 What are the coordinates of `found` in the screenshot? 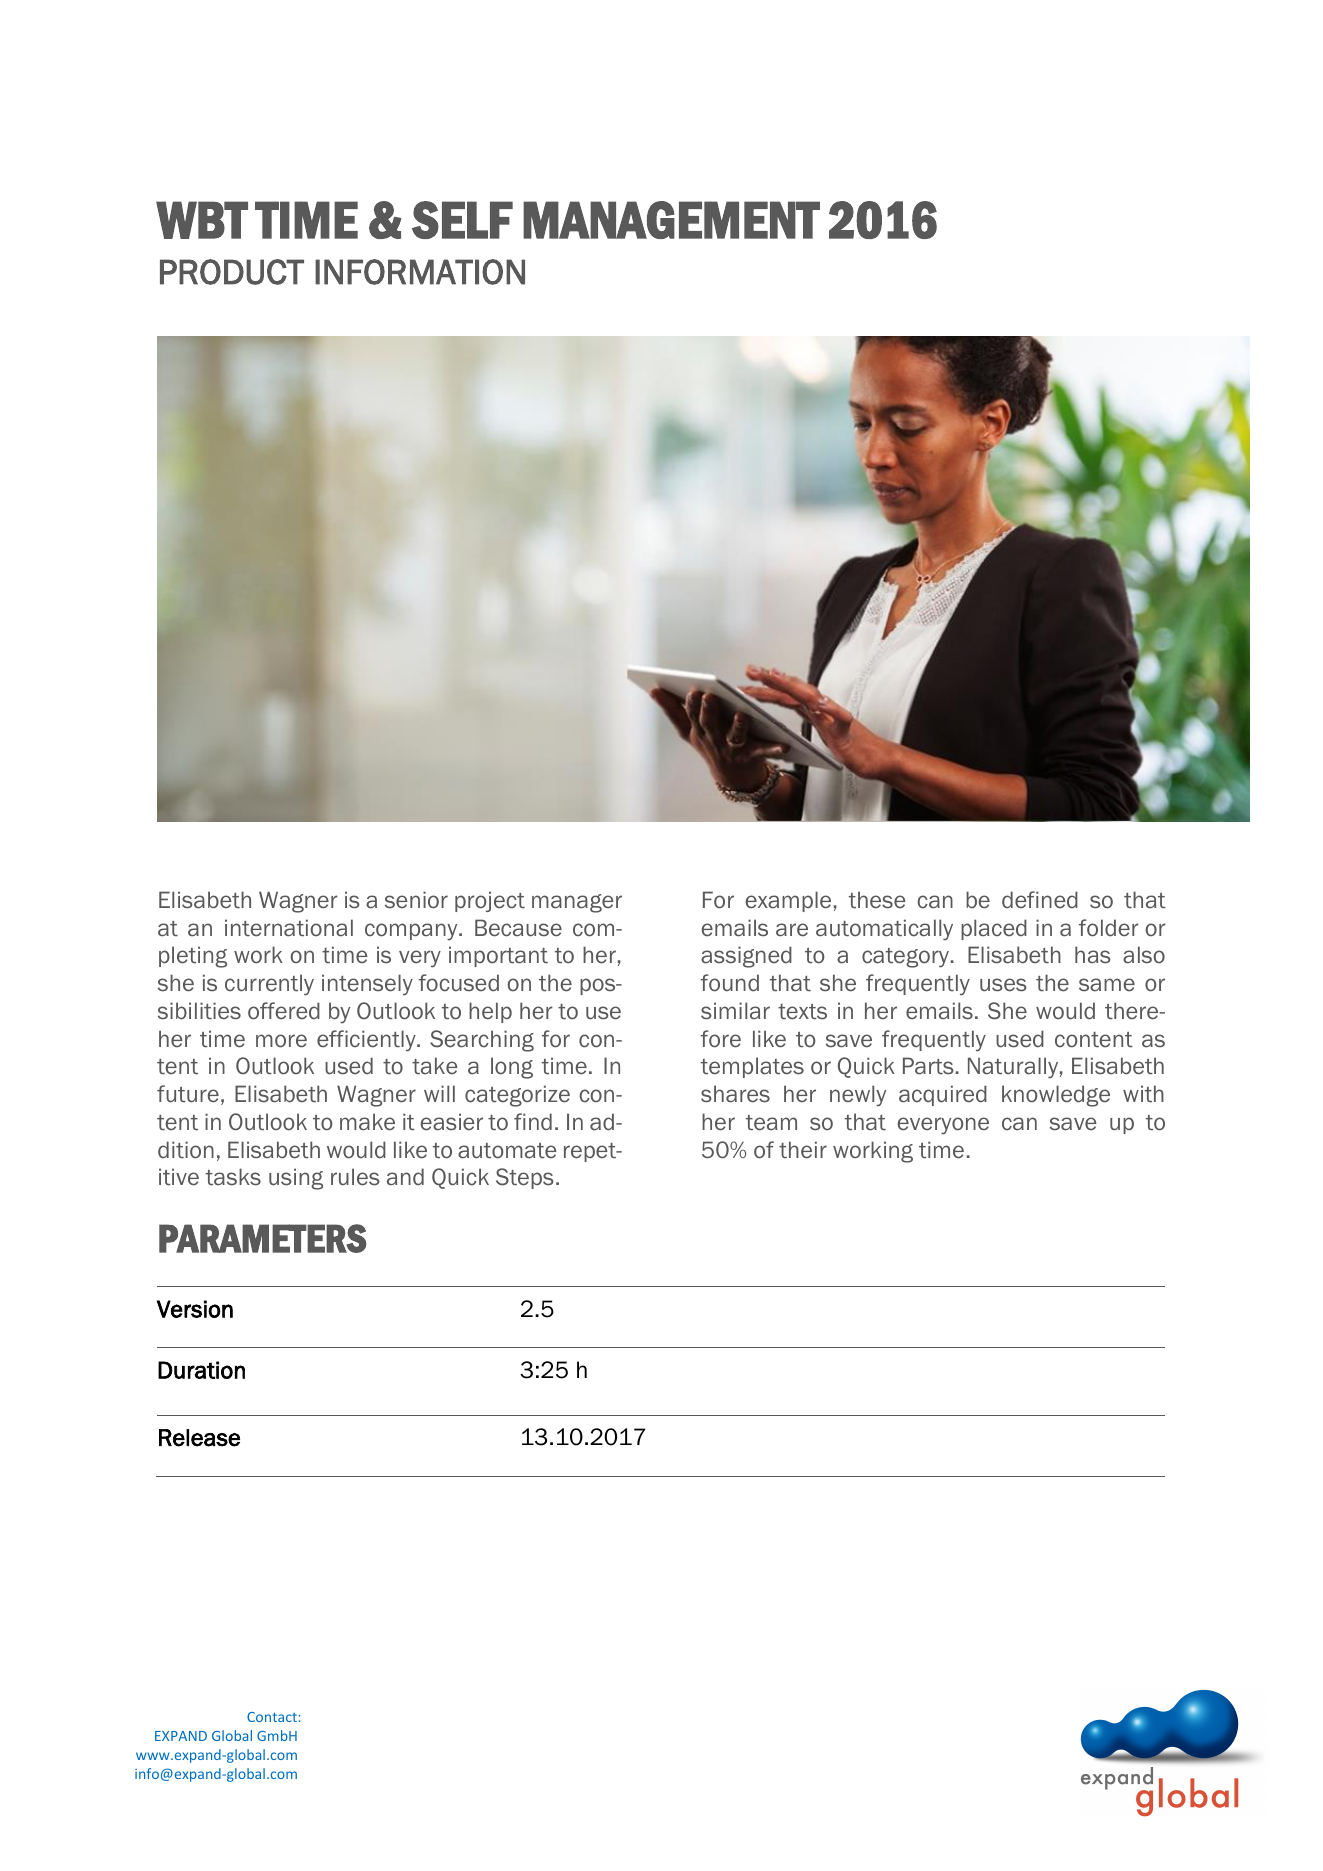 It's located at (730, 983).
